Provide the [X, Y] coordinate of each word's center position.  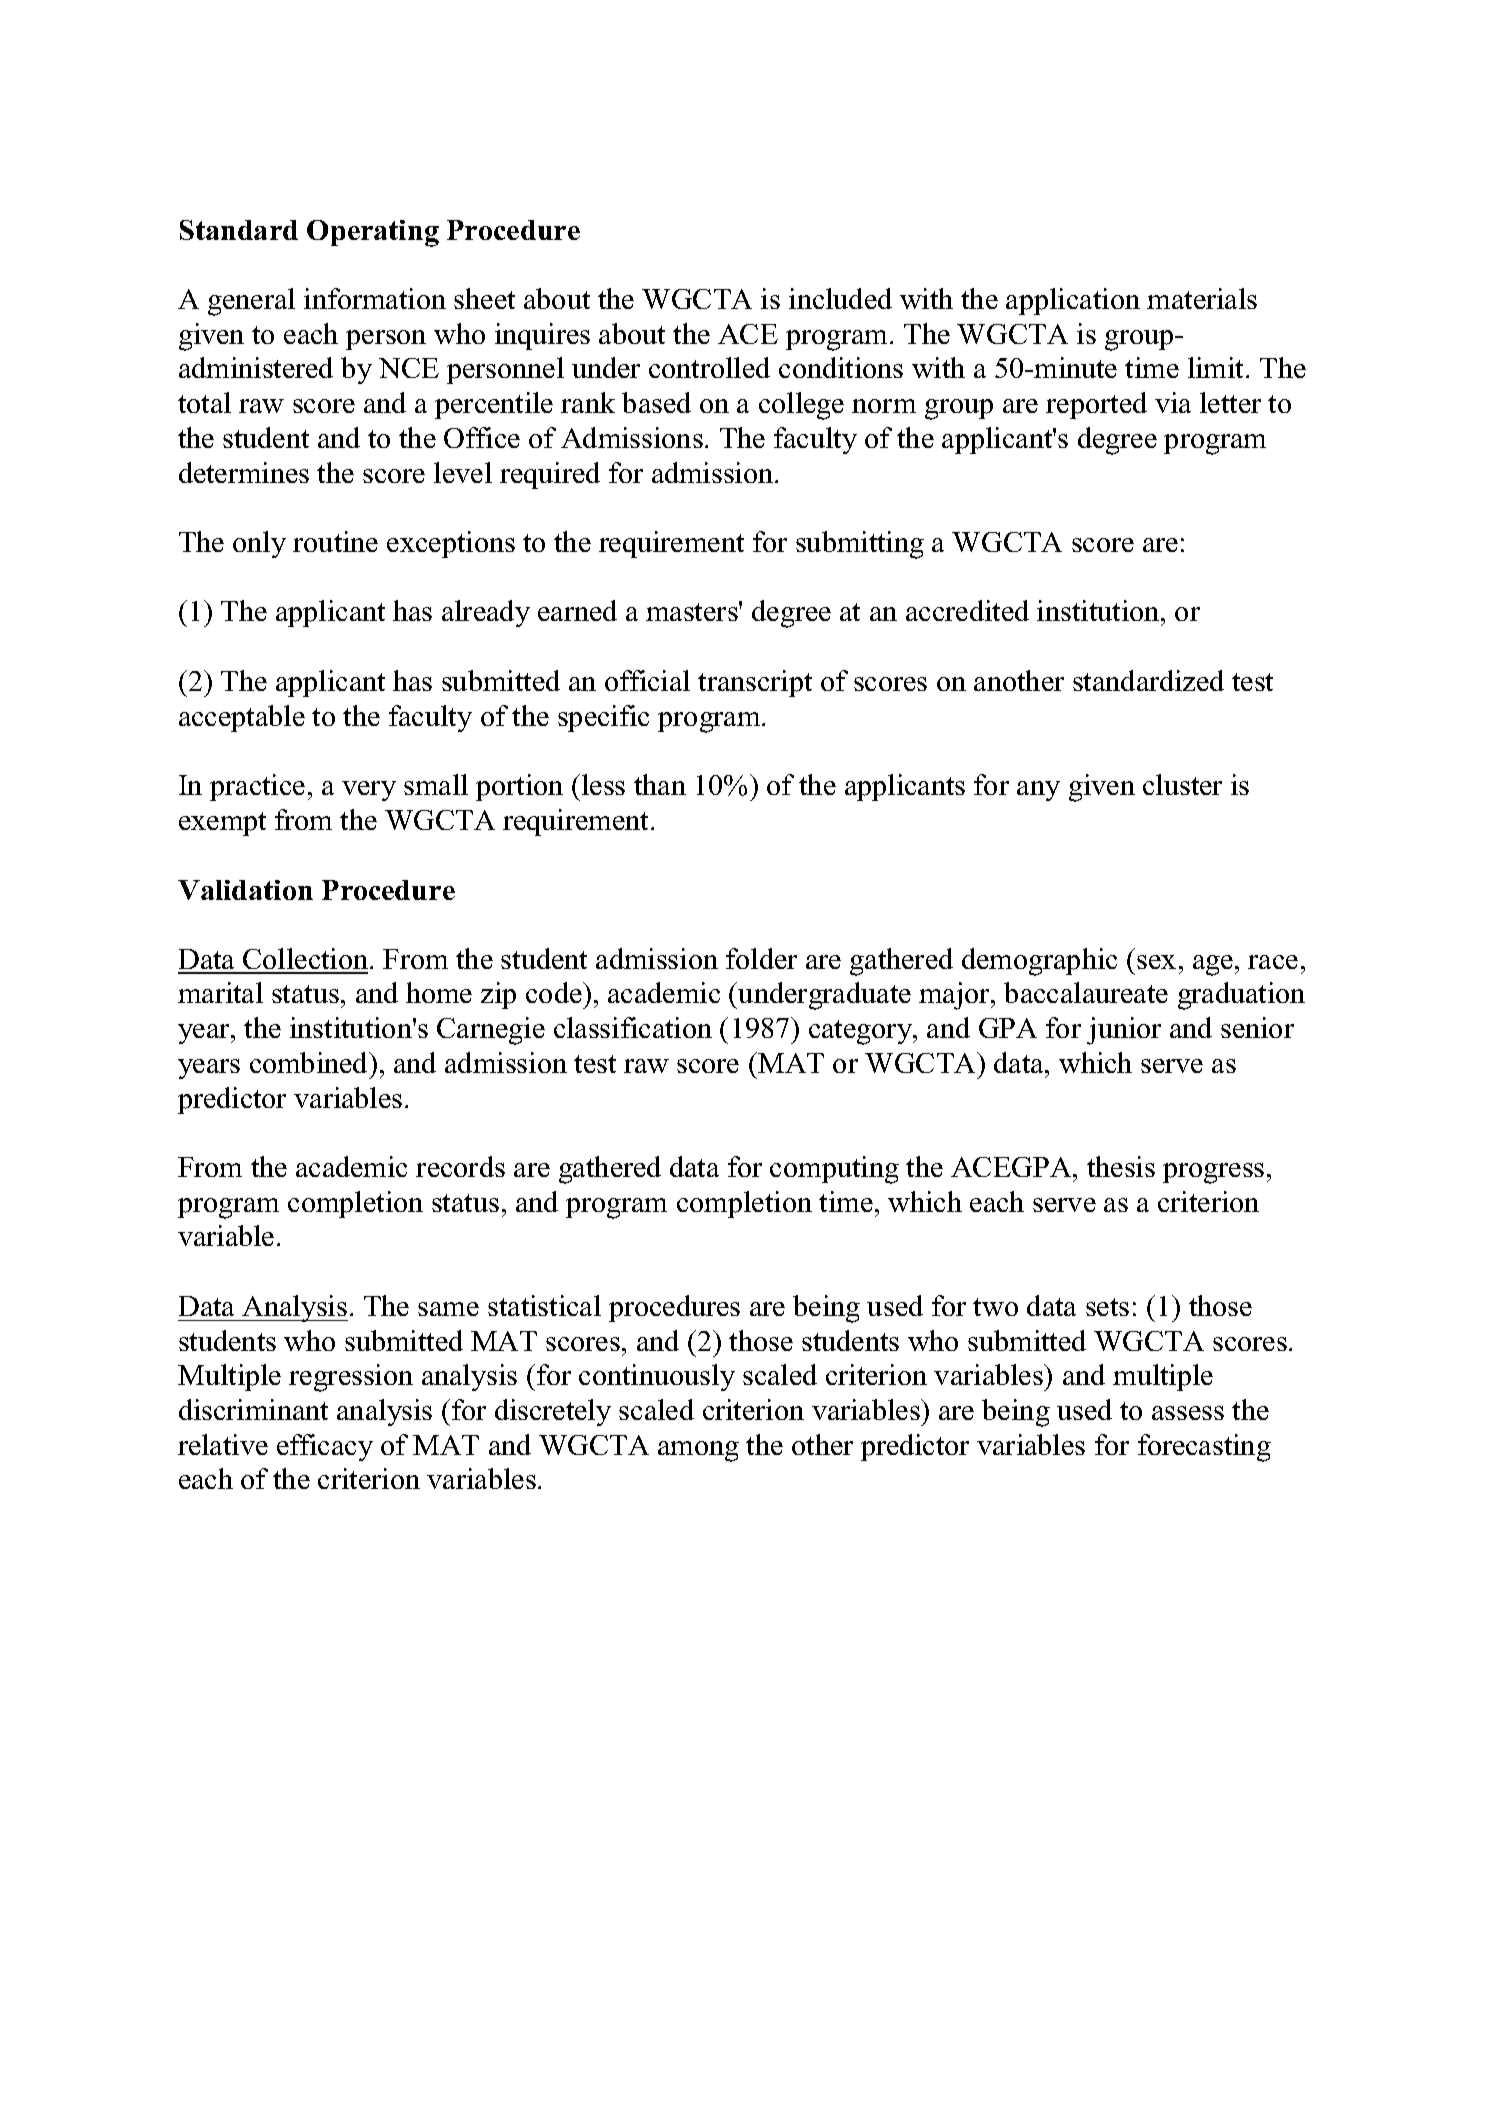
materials [1202, 298]
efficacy [325, 1447]
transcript [755, 683]
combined [310, 1062]
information [375, 298]
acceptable [242, 718]
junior [1124, 1031]
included [840, 298]
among [698, 1451]
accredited [967, 610]
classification [633, 1027]
